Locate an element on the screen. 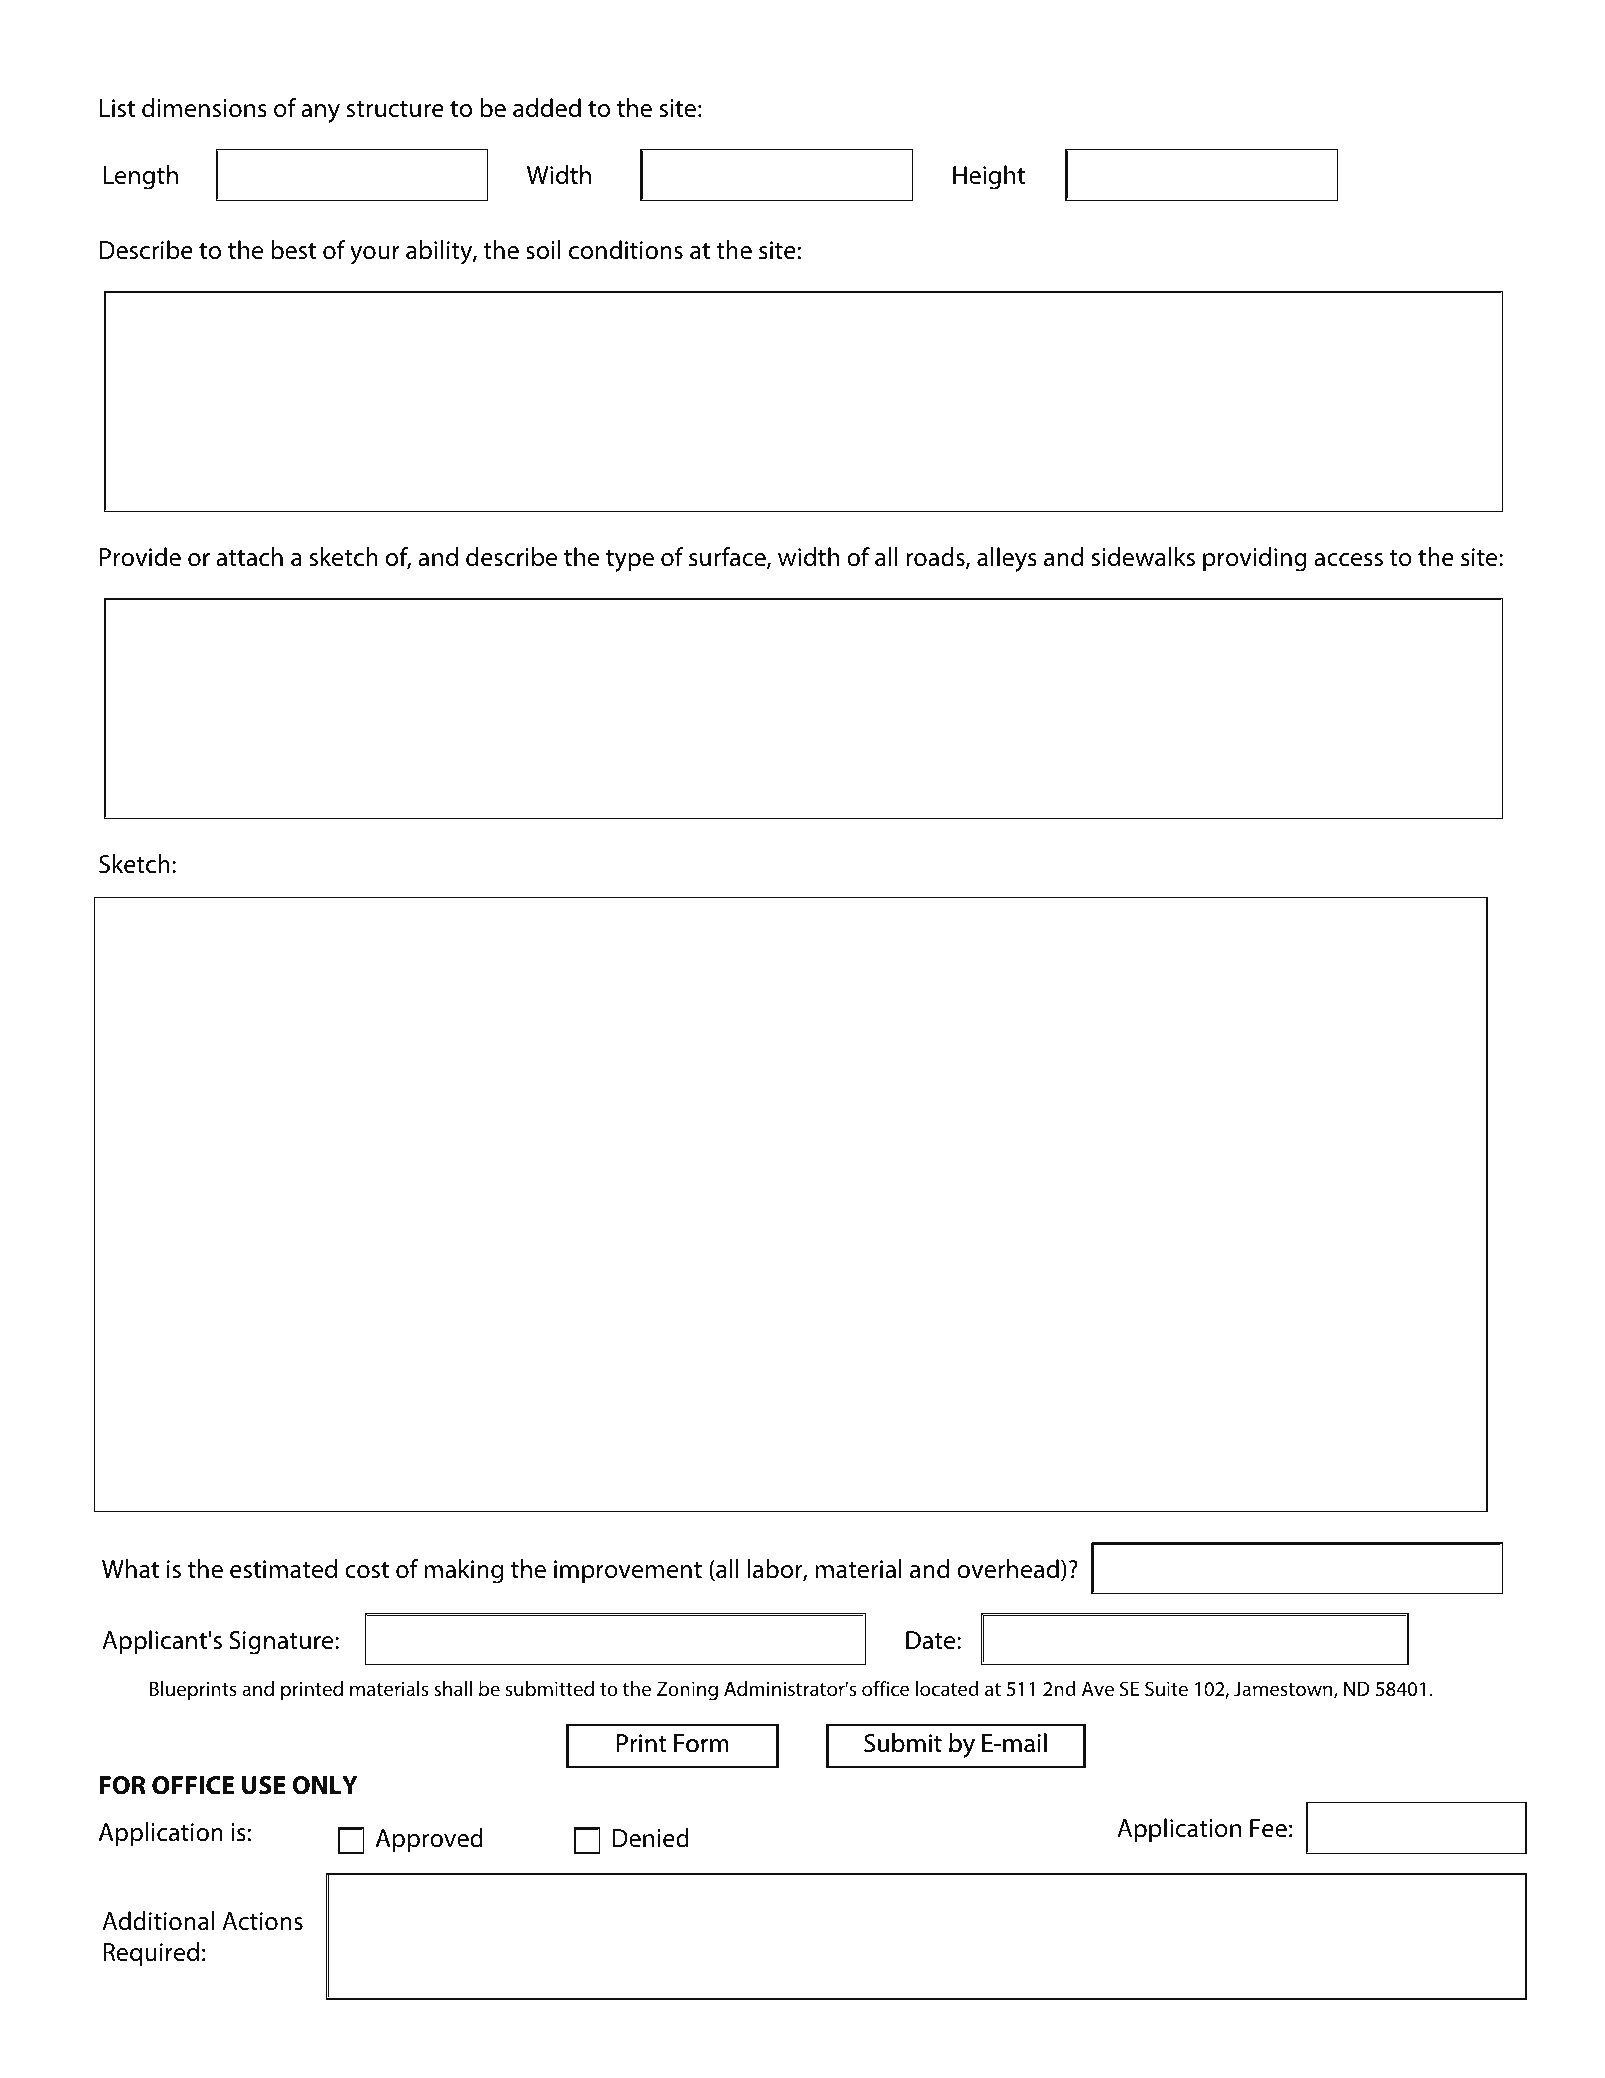 The height and width of the screenshot is (2078, 1605). any is located at coordinates (320, 113).
